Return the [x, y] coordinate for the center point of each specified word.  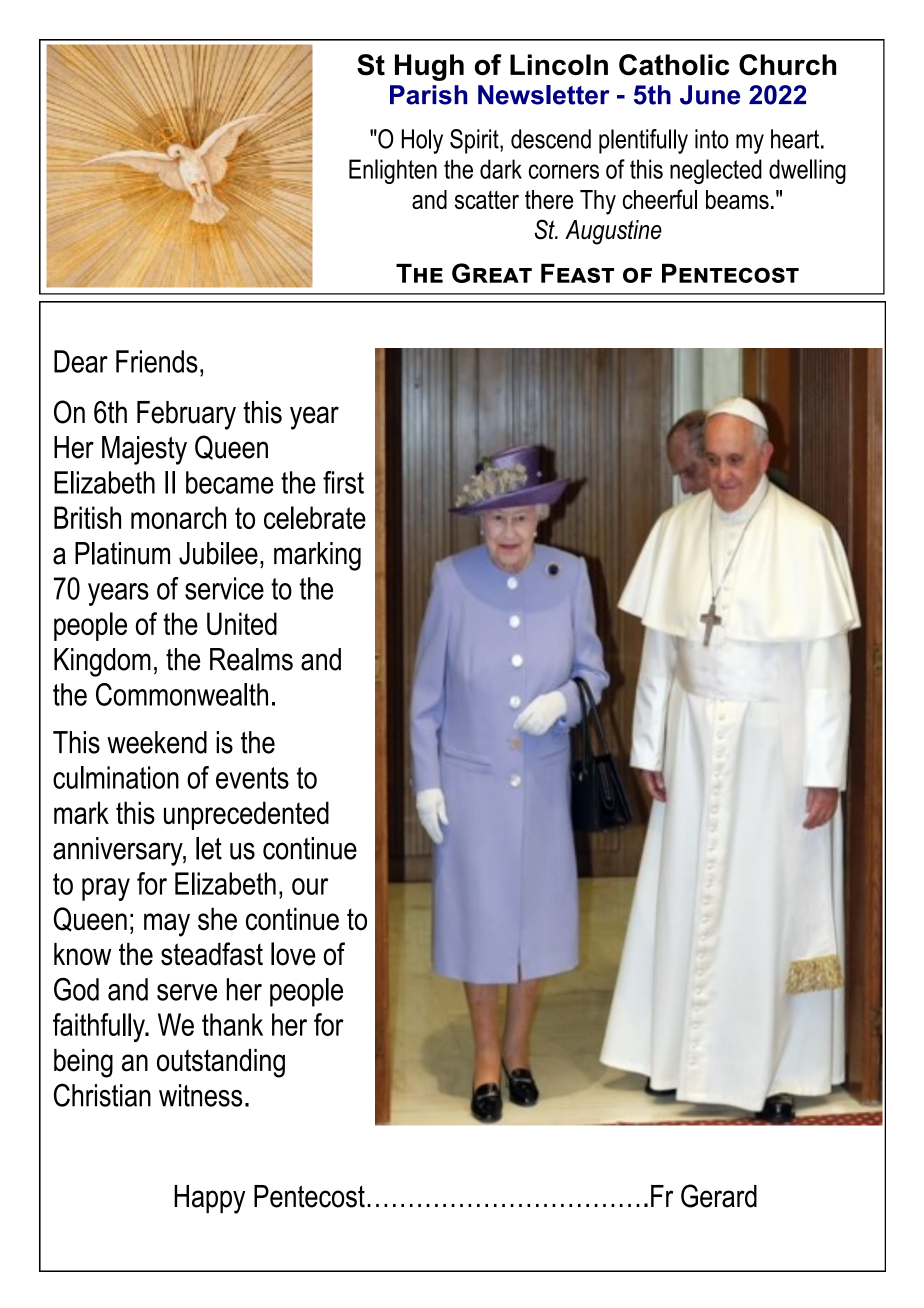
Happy [209, 1199]
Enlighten [393, 171]
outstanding [221, 1063]
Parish [428, 95]
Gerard [719, 1196]
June [710, 95]
